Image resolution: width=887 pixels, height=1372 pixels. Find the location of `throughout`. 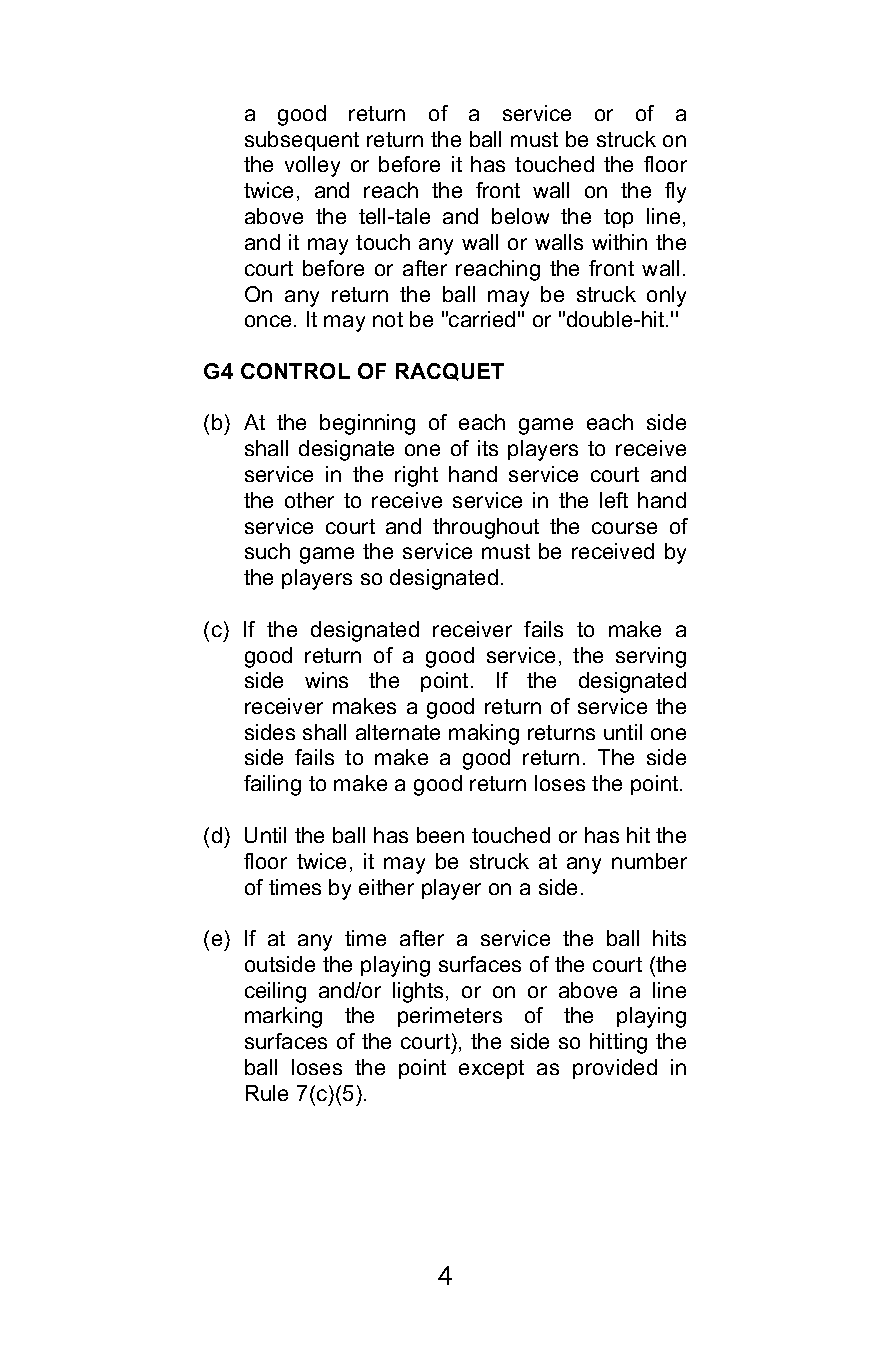

throughout is located at coordinates (486, 528).
